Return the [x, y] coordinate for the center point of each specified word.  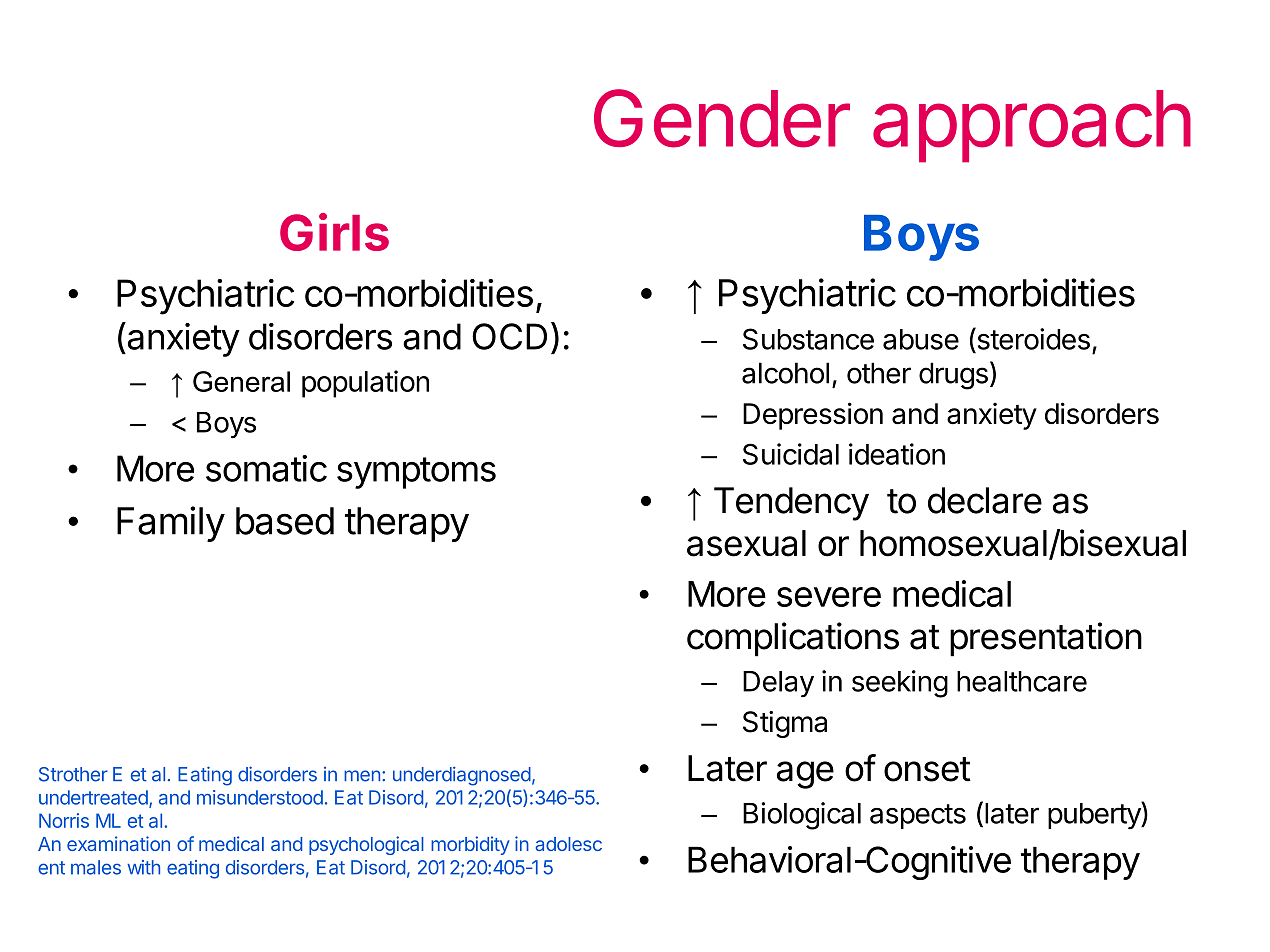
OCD [509, 336]
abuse [921, 339]
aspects [918, 816]
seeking [900, 684]
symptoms [416, 473]
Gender [722, 118]
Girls [334, 232]
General [241, 381]
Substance [808, 339]
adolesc [568, 844]
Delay [778, 684]
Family [171, 524]
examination [118, 843]
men [362, 776]
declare [985, 500]
